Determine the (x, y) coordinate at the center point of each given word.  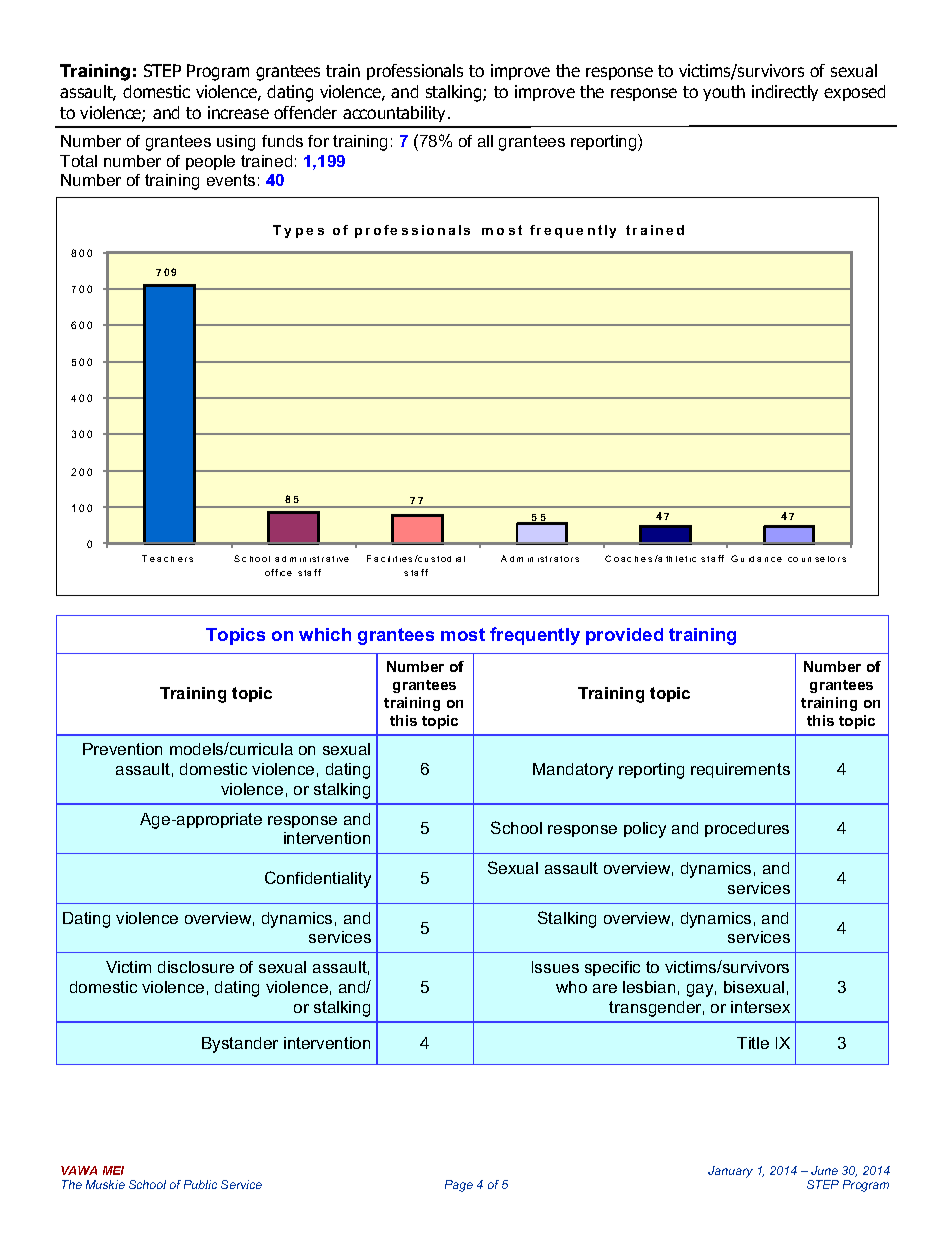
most (463, 634)
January (730, 1172)
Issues (555, 967)
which (325, 634)
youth (724, 93)
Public (200, 1184)
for (318, 141)
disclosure (196, 967)
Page (459, 1186)
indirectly (785, 93)
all (485, 141)
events (231, 180)
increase (238, 112)
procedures (747, 829)
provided (624, 636)
